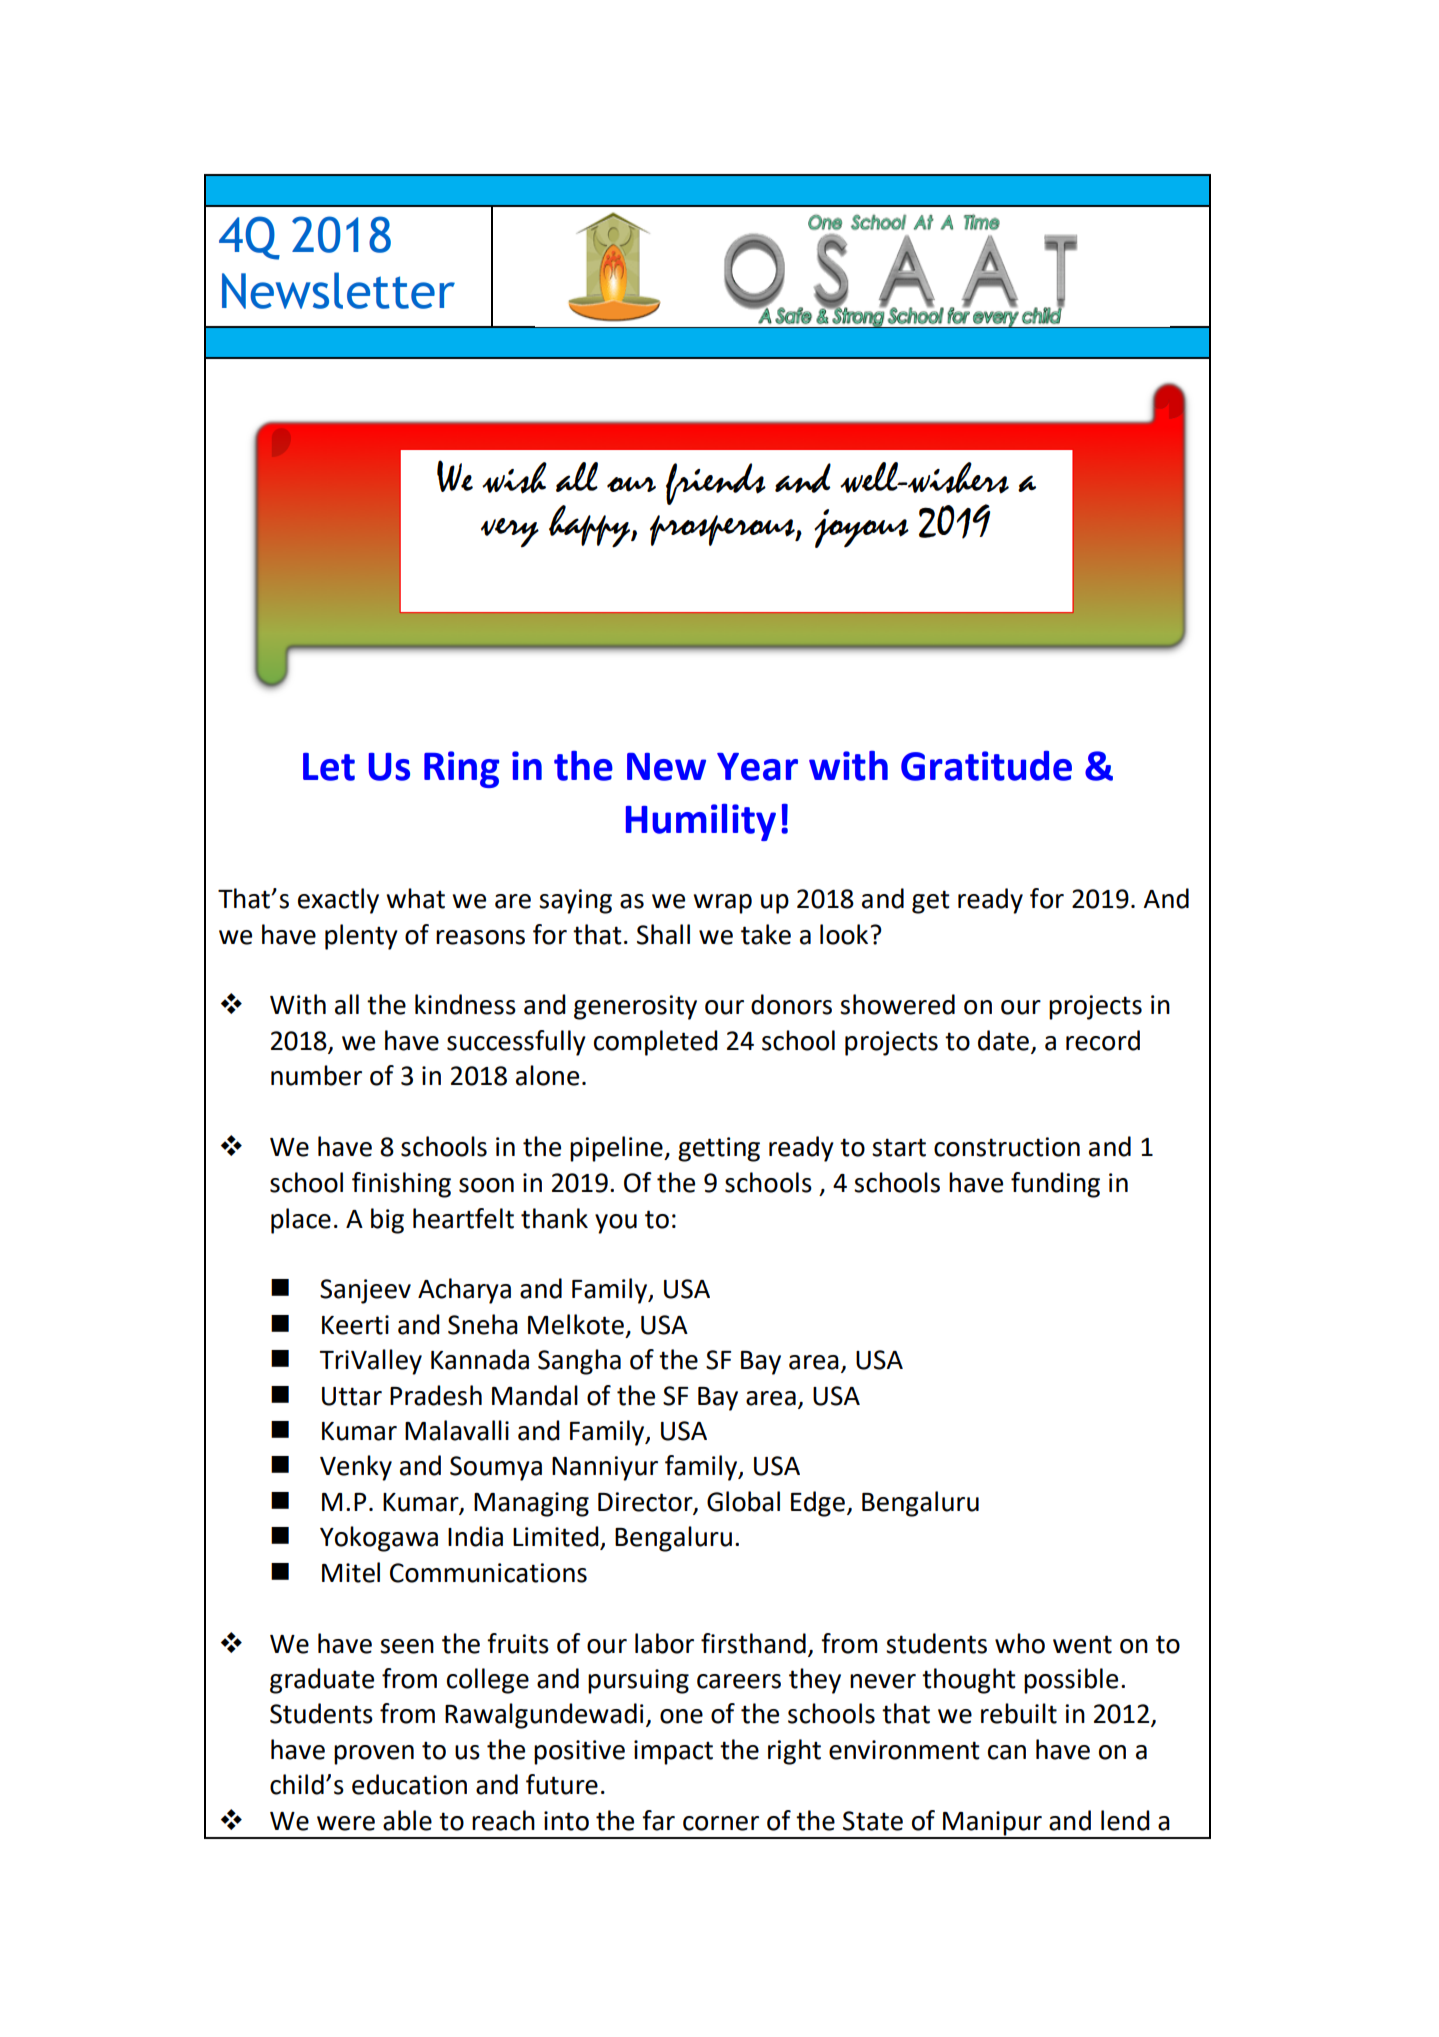 The image size is (1439, 2037). Describe the element at coordinates (436, 1395) in the screenshot. I see `Pradesh` at that location.
